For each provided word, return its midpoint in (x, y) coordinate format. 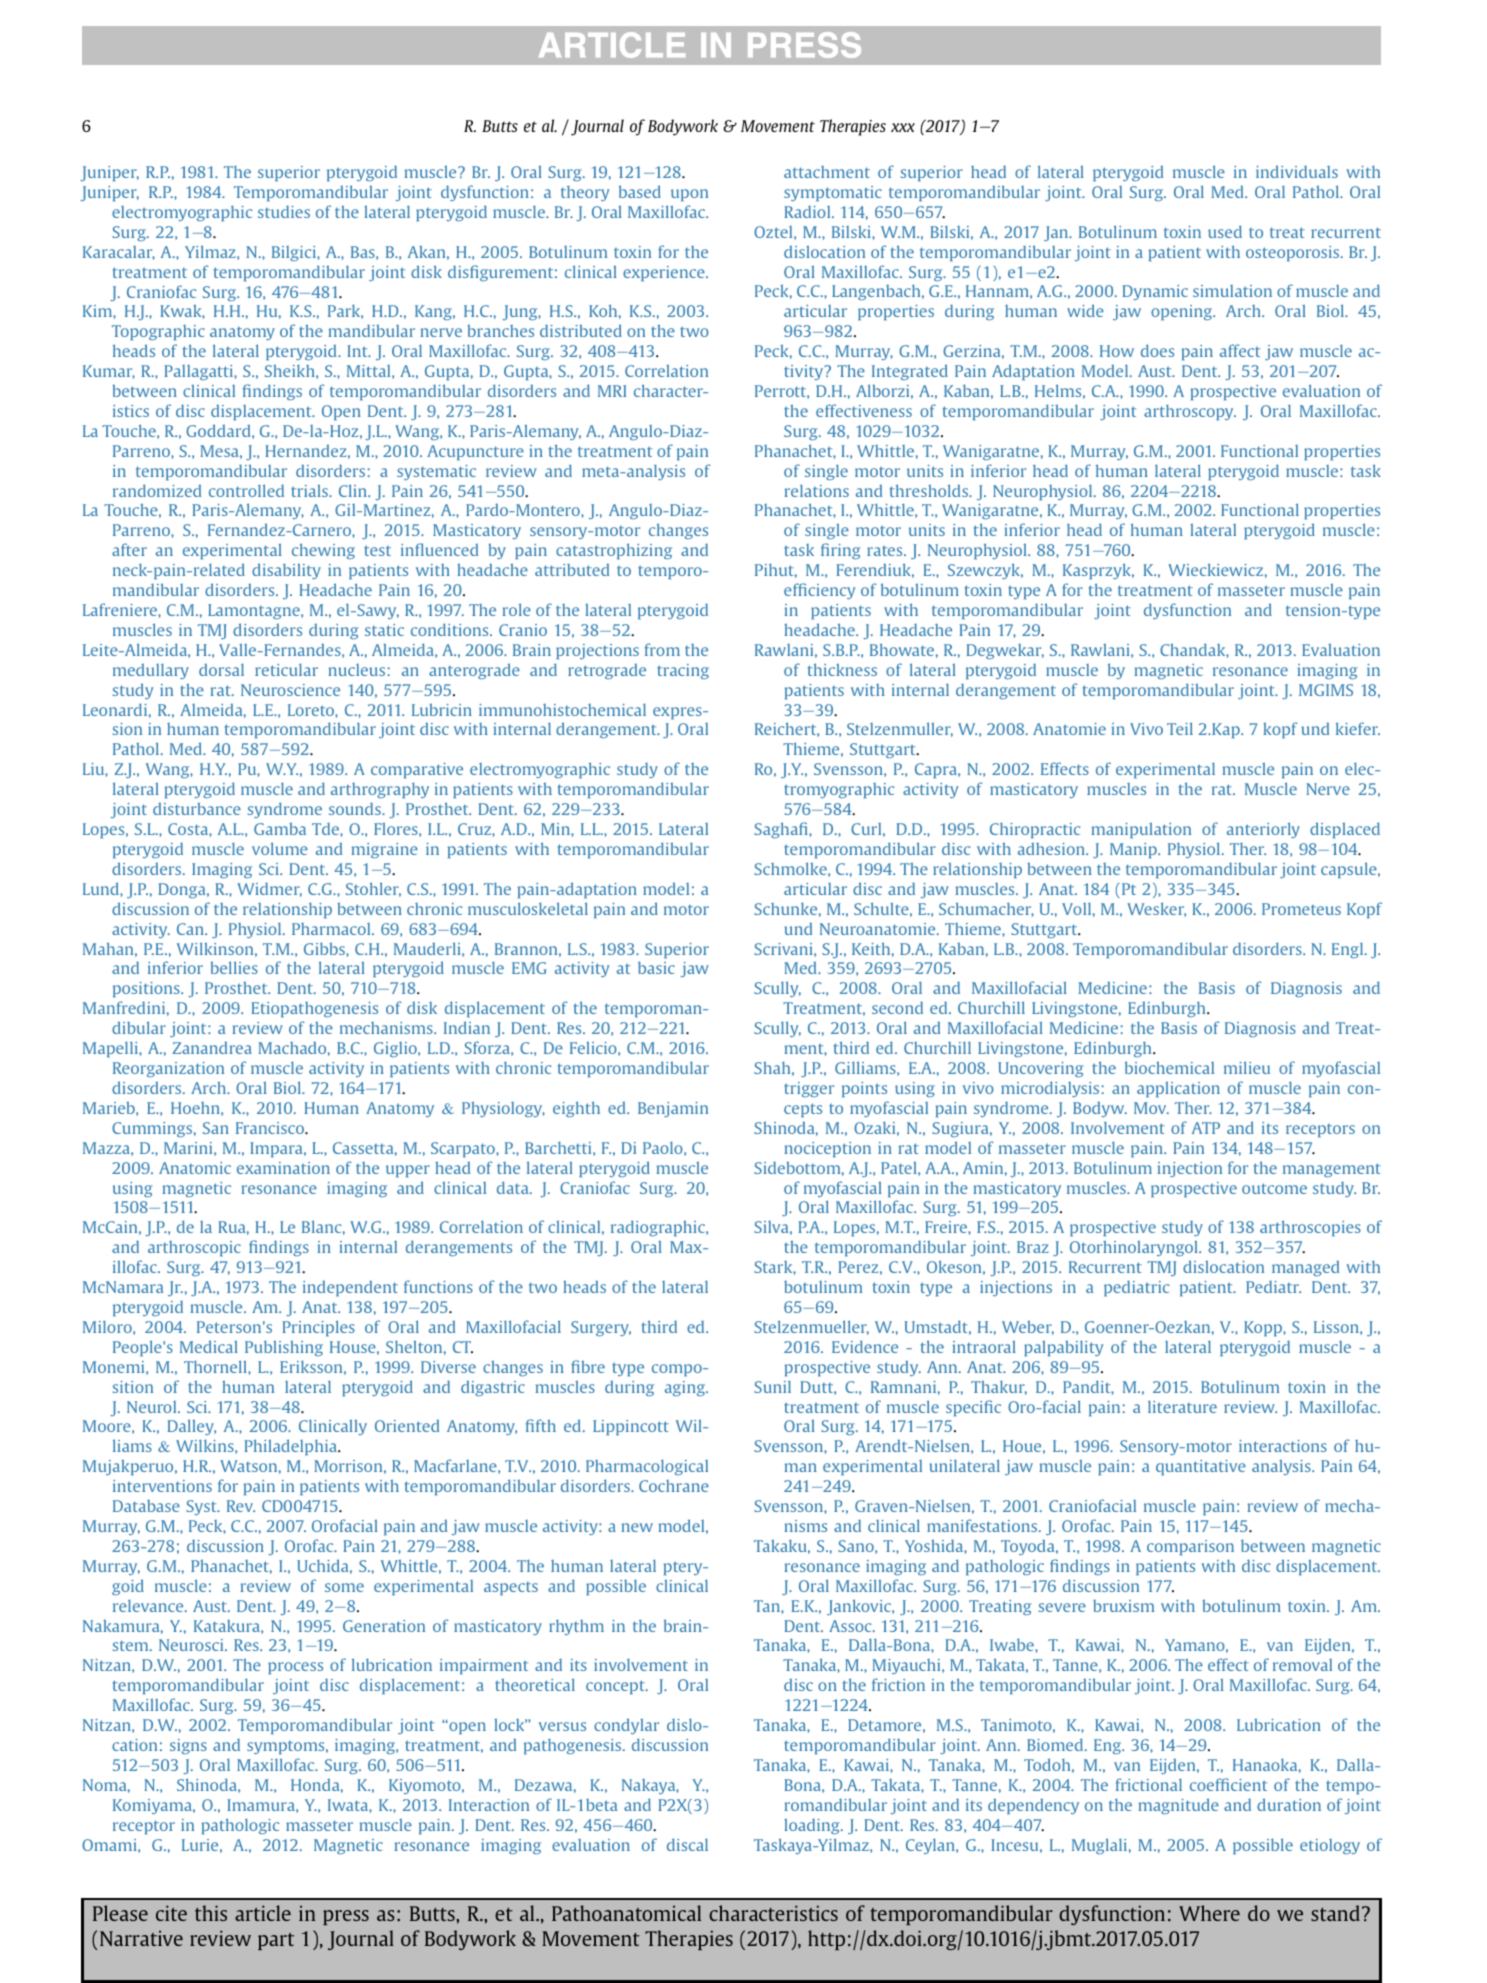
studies (284, 212)
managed (1305, 1268)
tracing (683, 671)
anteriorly (1263, 830)
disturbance (197, 808)
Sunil (772, 1387)
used (1225, 231)
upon (689, 195)
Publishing (284, 1348)
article (263, 1913)
